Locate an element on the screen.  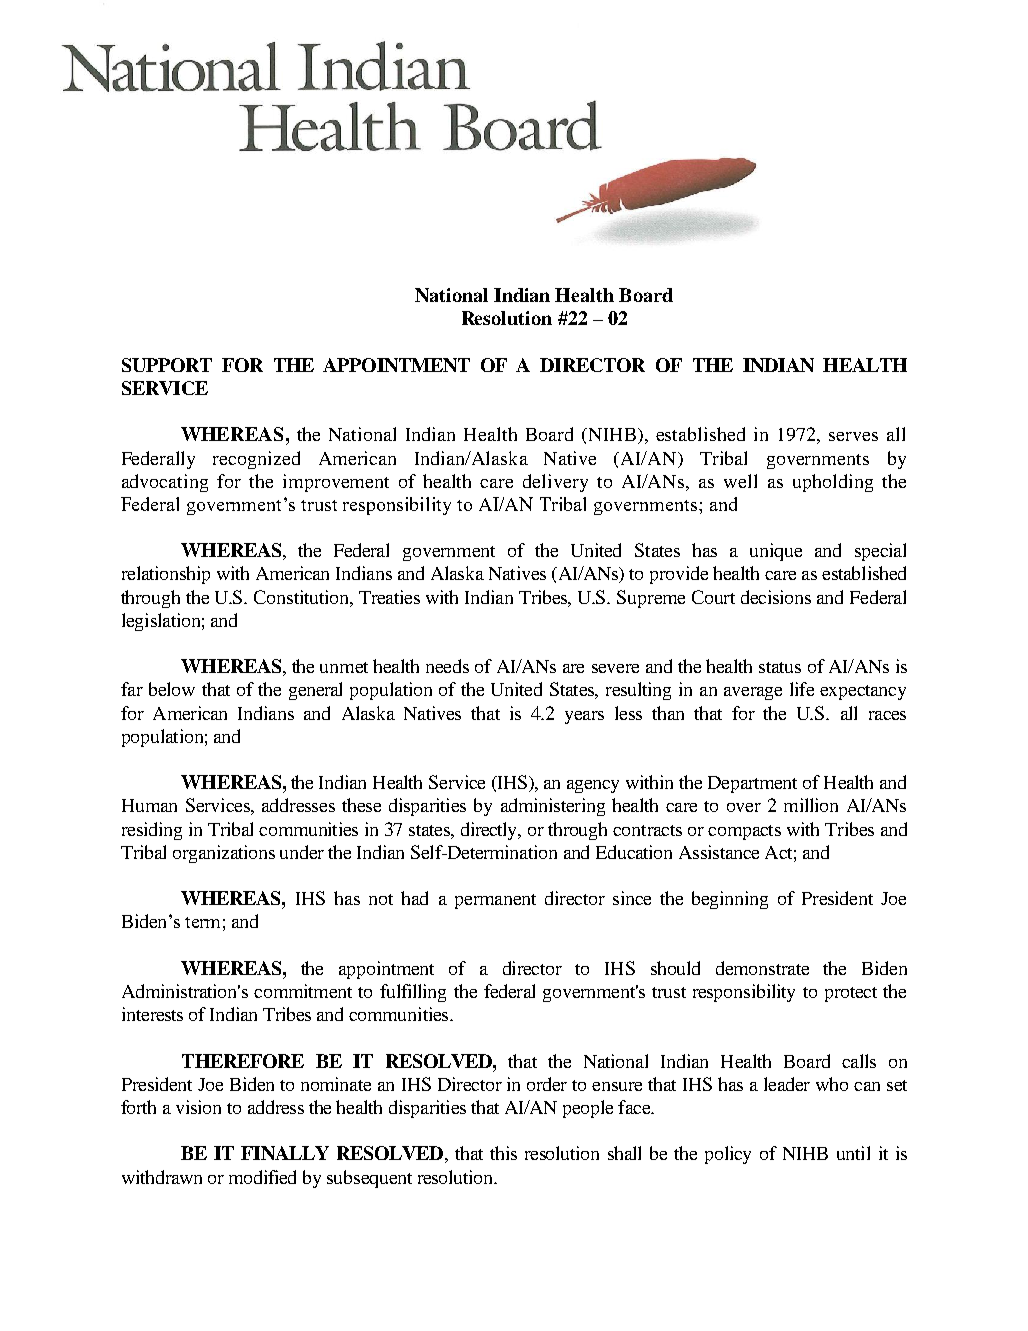
decisions is located at coordinates (776, 597).
